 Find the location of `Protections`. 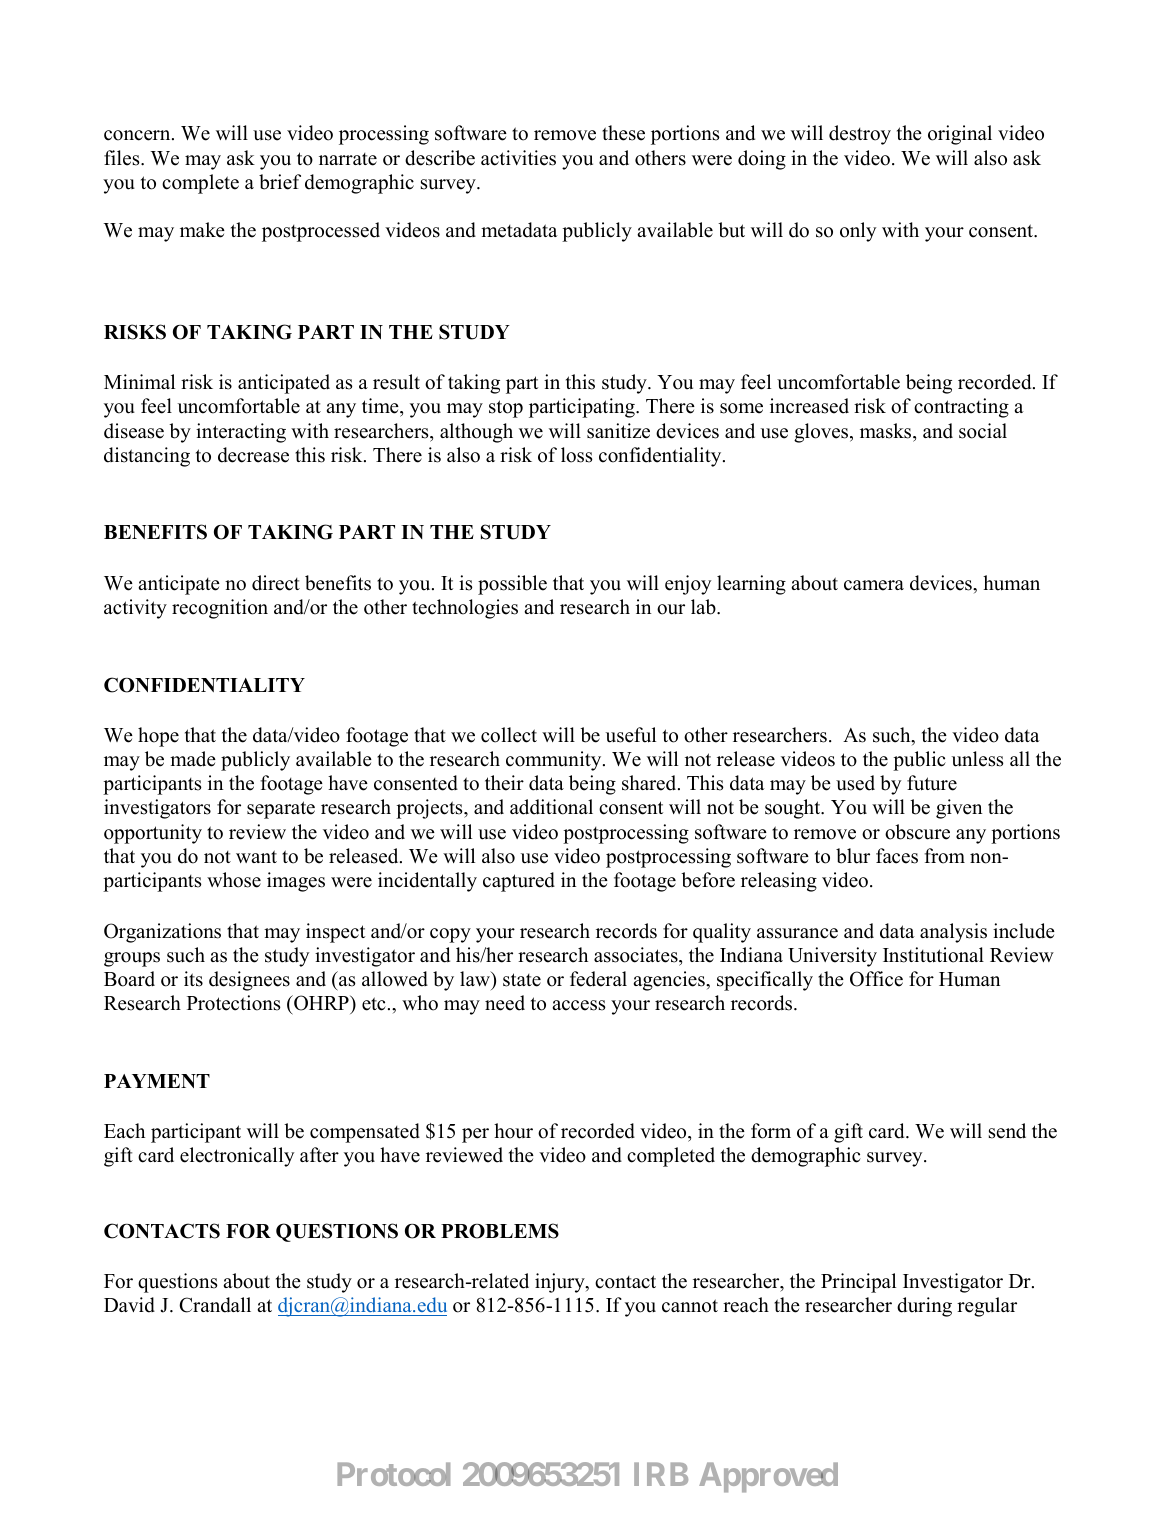

Protections is located at coordinates (234, 1003).
